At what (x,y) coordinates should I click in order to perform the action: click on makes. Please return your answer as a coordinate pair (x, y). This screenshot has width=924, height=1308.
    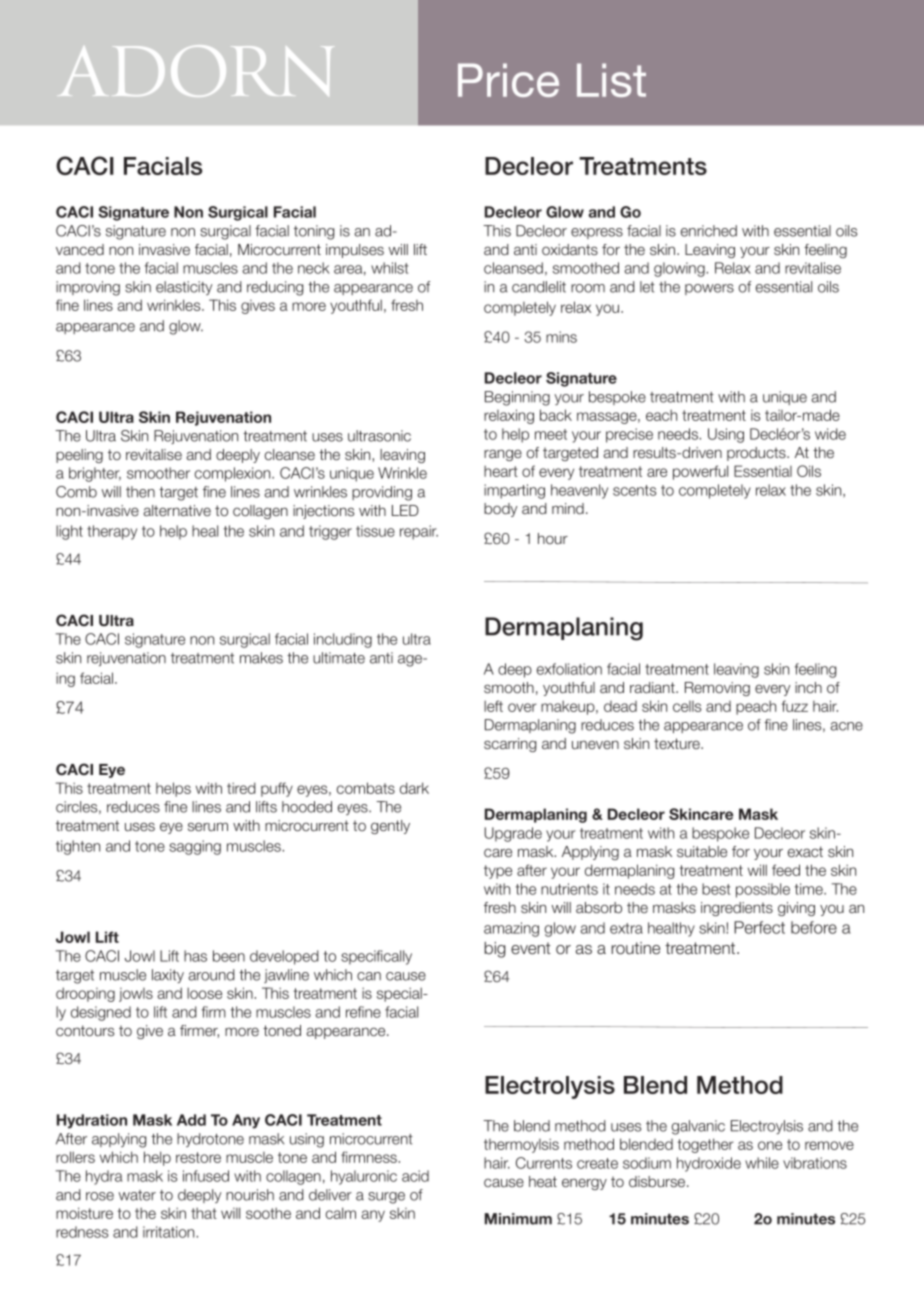
    Looking at the image, I should click on (261, 658).
